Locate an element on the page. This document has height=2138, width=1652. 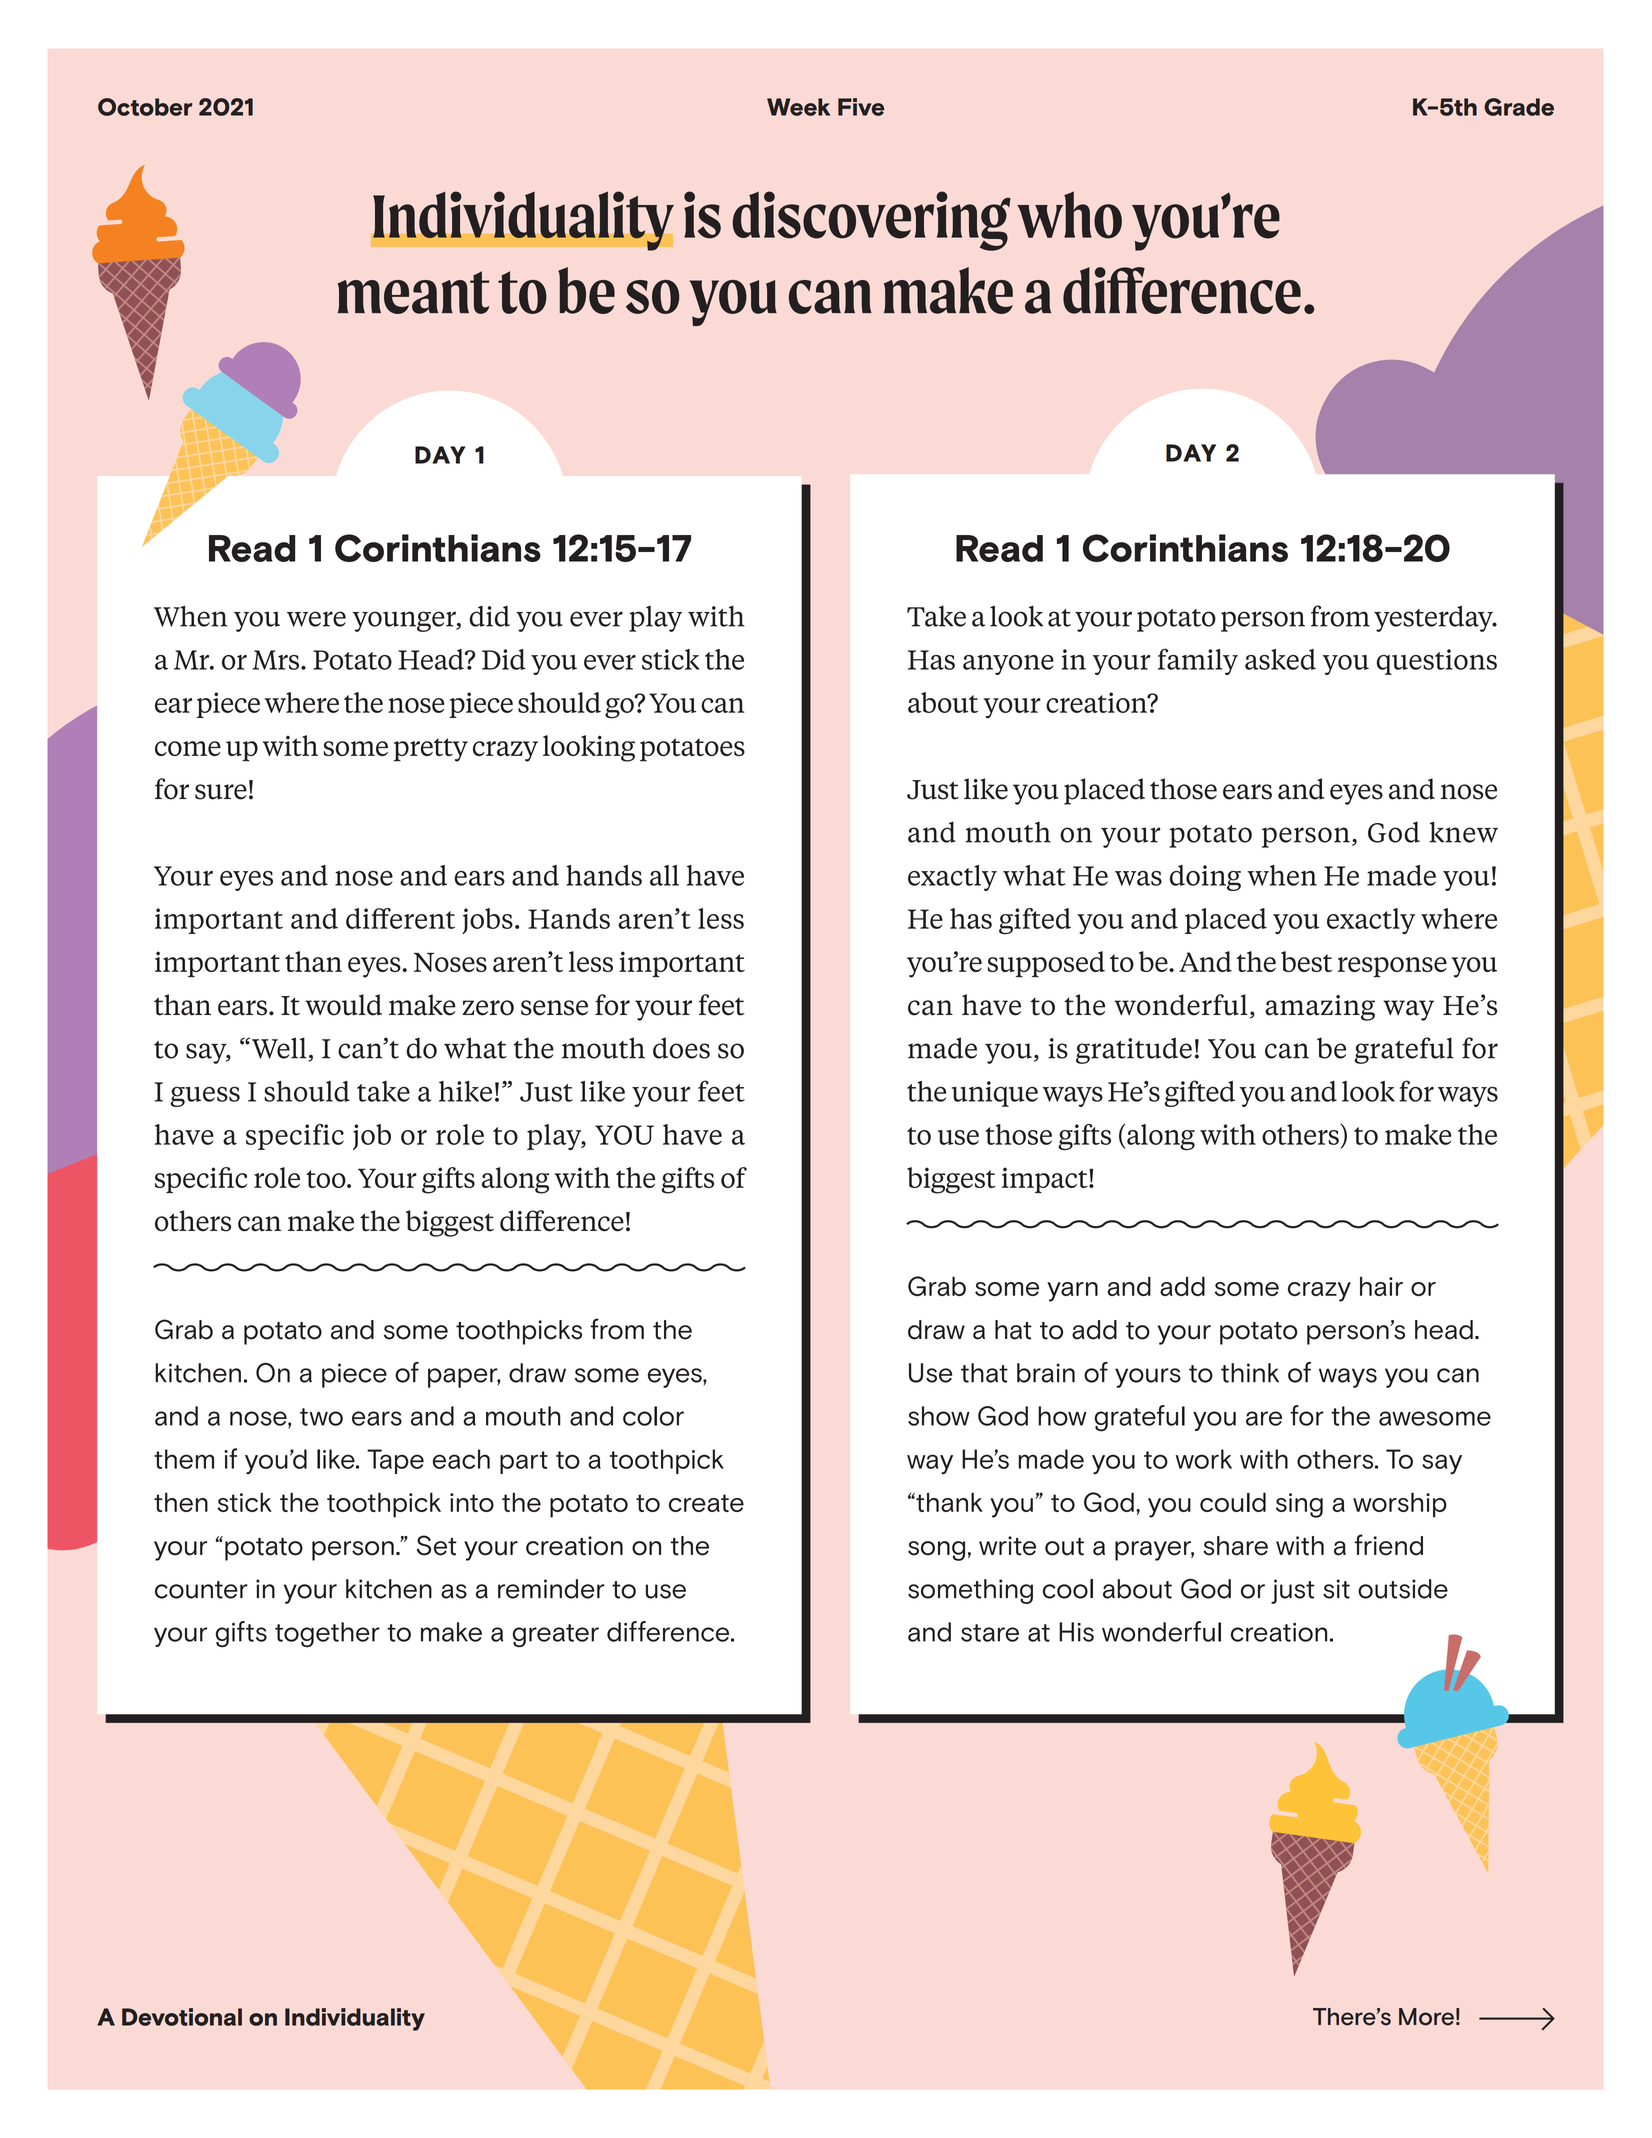
Devotional is located at coordinates (182, 2017).
